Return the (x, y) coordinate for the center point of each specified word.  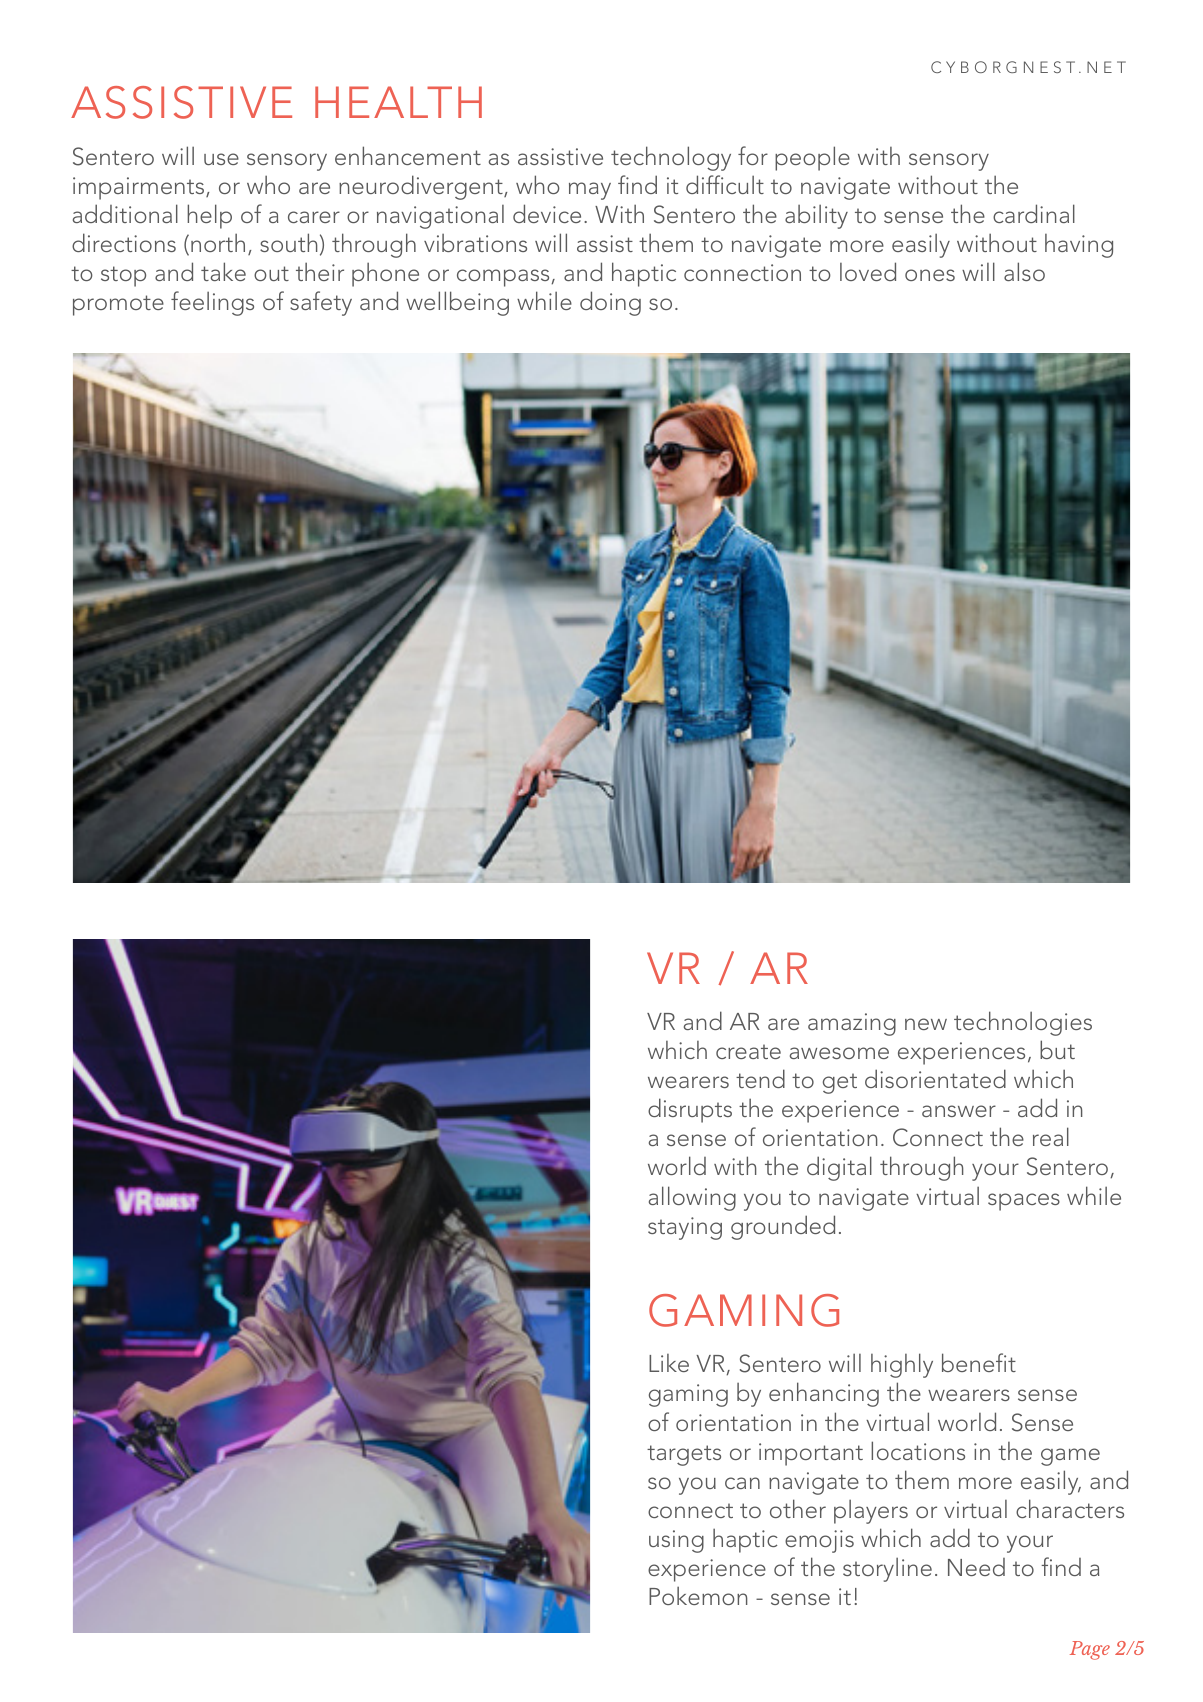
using (676, 1541)
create (748, 1051)
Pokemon (698, 1595)
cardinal (1034, 213)
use (221, 159)
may (590, 191)
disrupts (690, 1110)
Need (976, 1567)
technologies (1023, 1023)
